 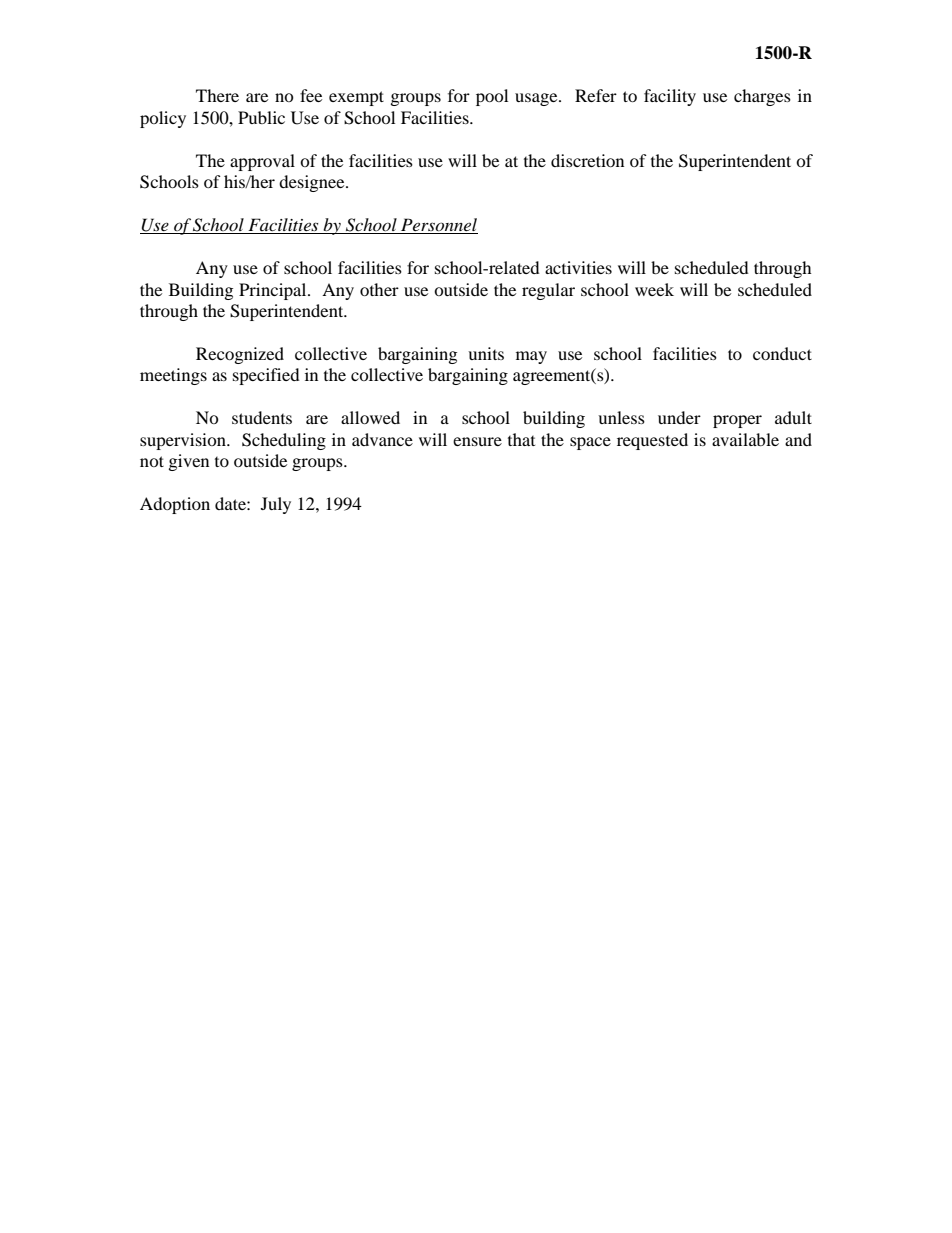 I want to click on Recognized, so click(x=240, y=355).
